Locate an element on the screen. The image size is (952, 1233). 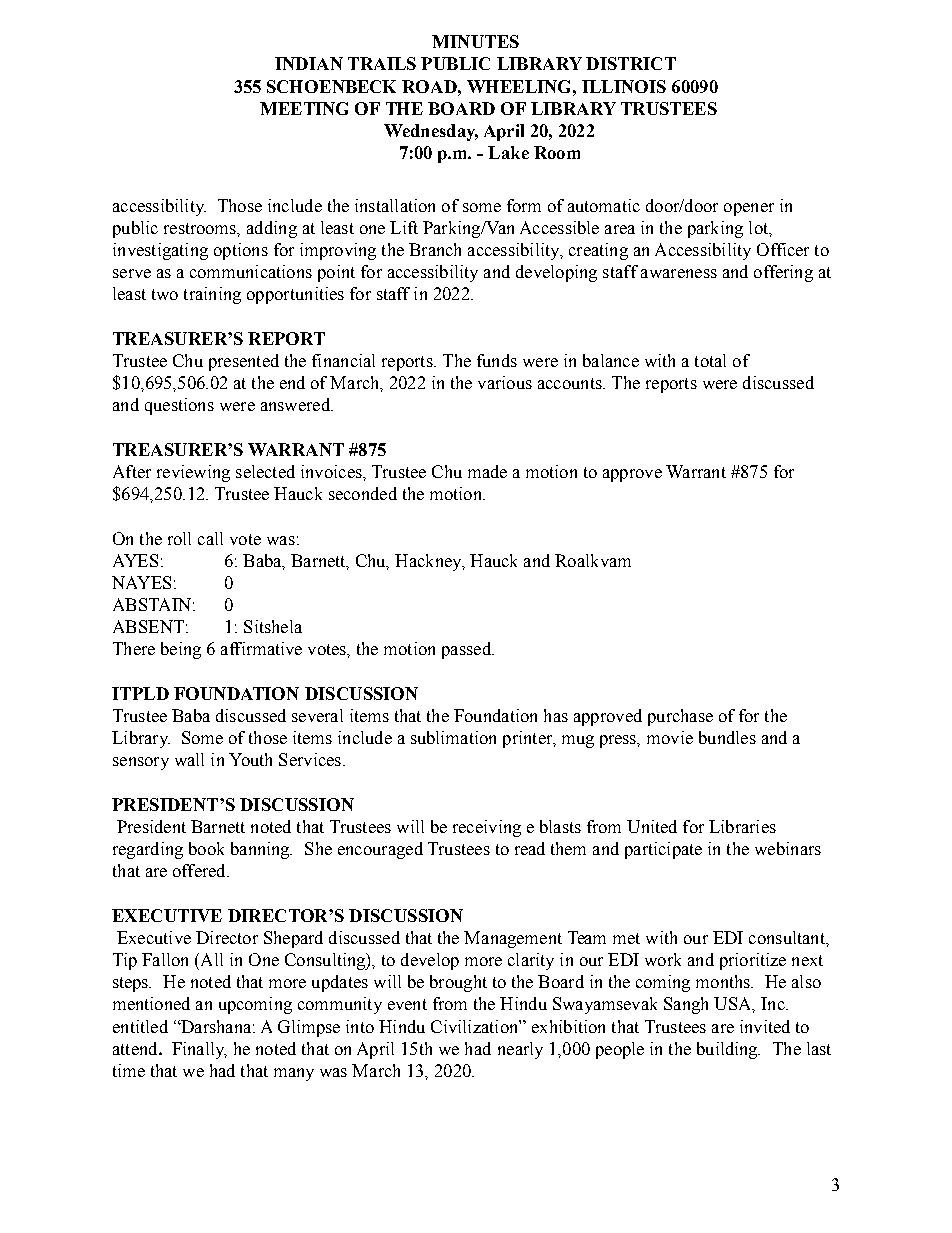
bundles is located at coordinates (727, 737).
